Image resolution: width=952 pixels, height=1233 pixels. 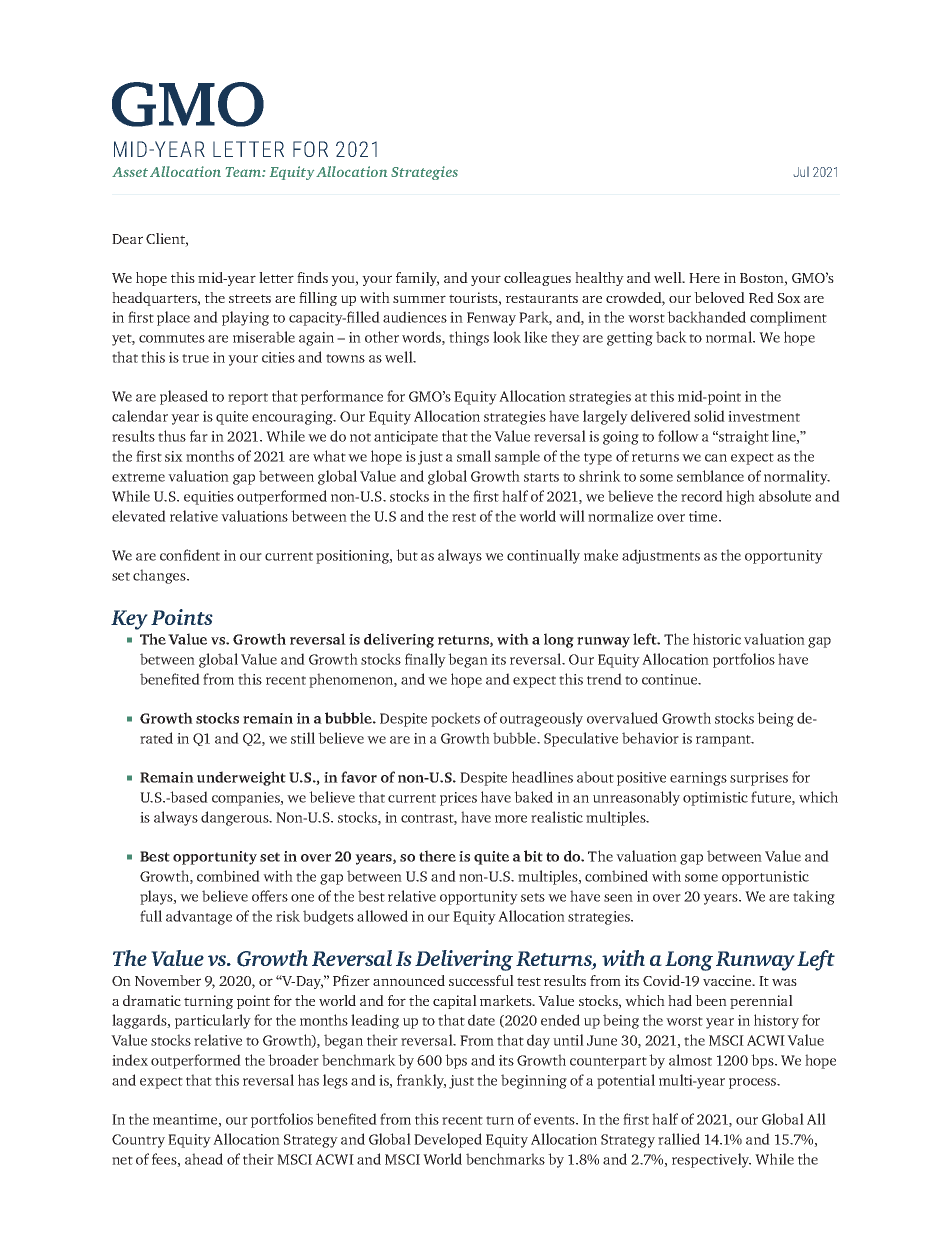 What do you see at coordinates (717, 639) in the image?
I see `historic` at bounding box center [717, 639].
